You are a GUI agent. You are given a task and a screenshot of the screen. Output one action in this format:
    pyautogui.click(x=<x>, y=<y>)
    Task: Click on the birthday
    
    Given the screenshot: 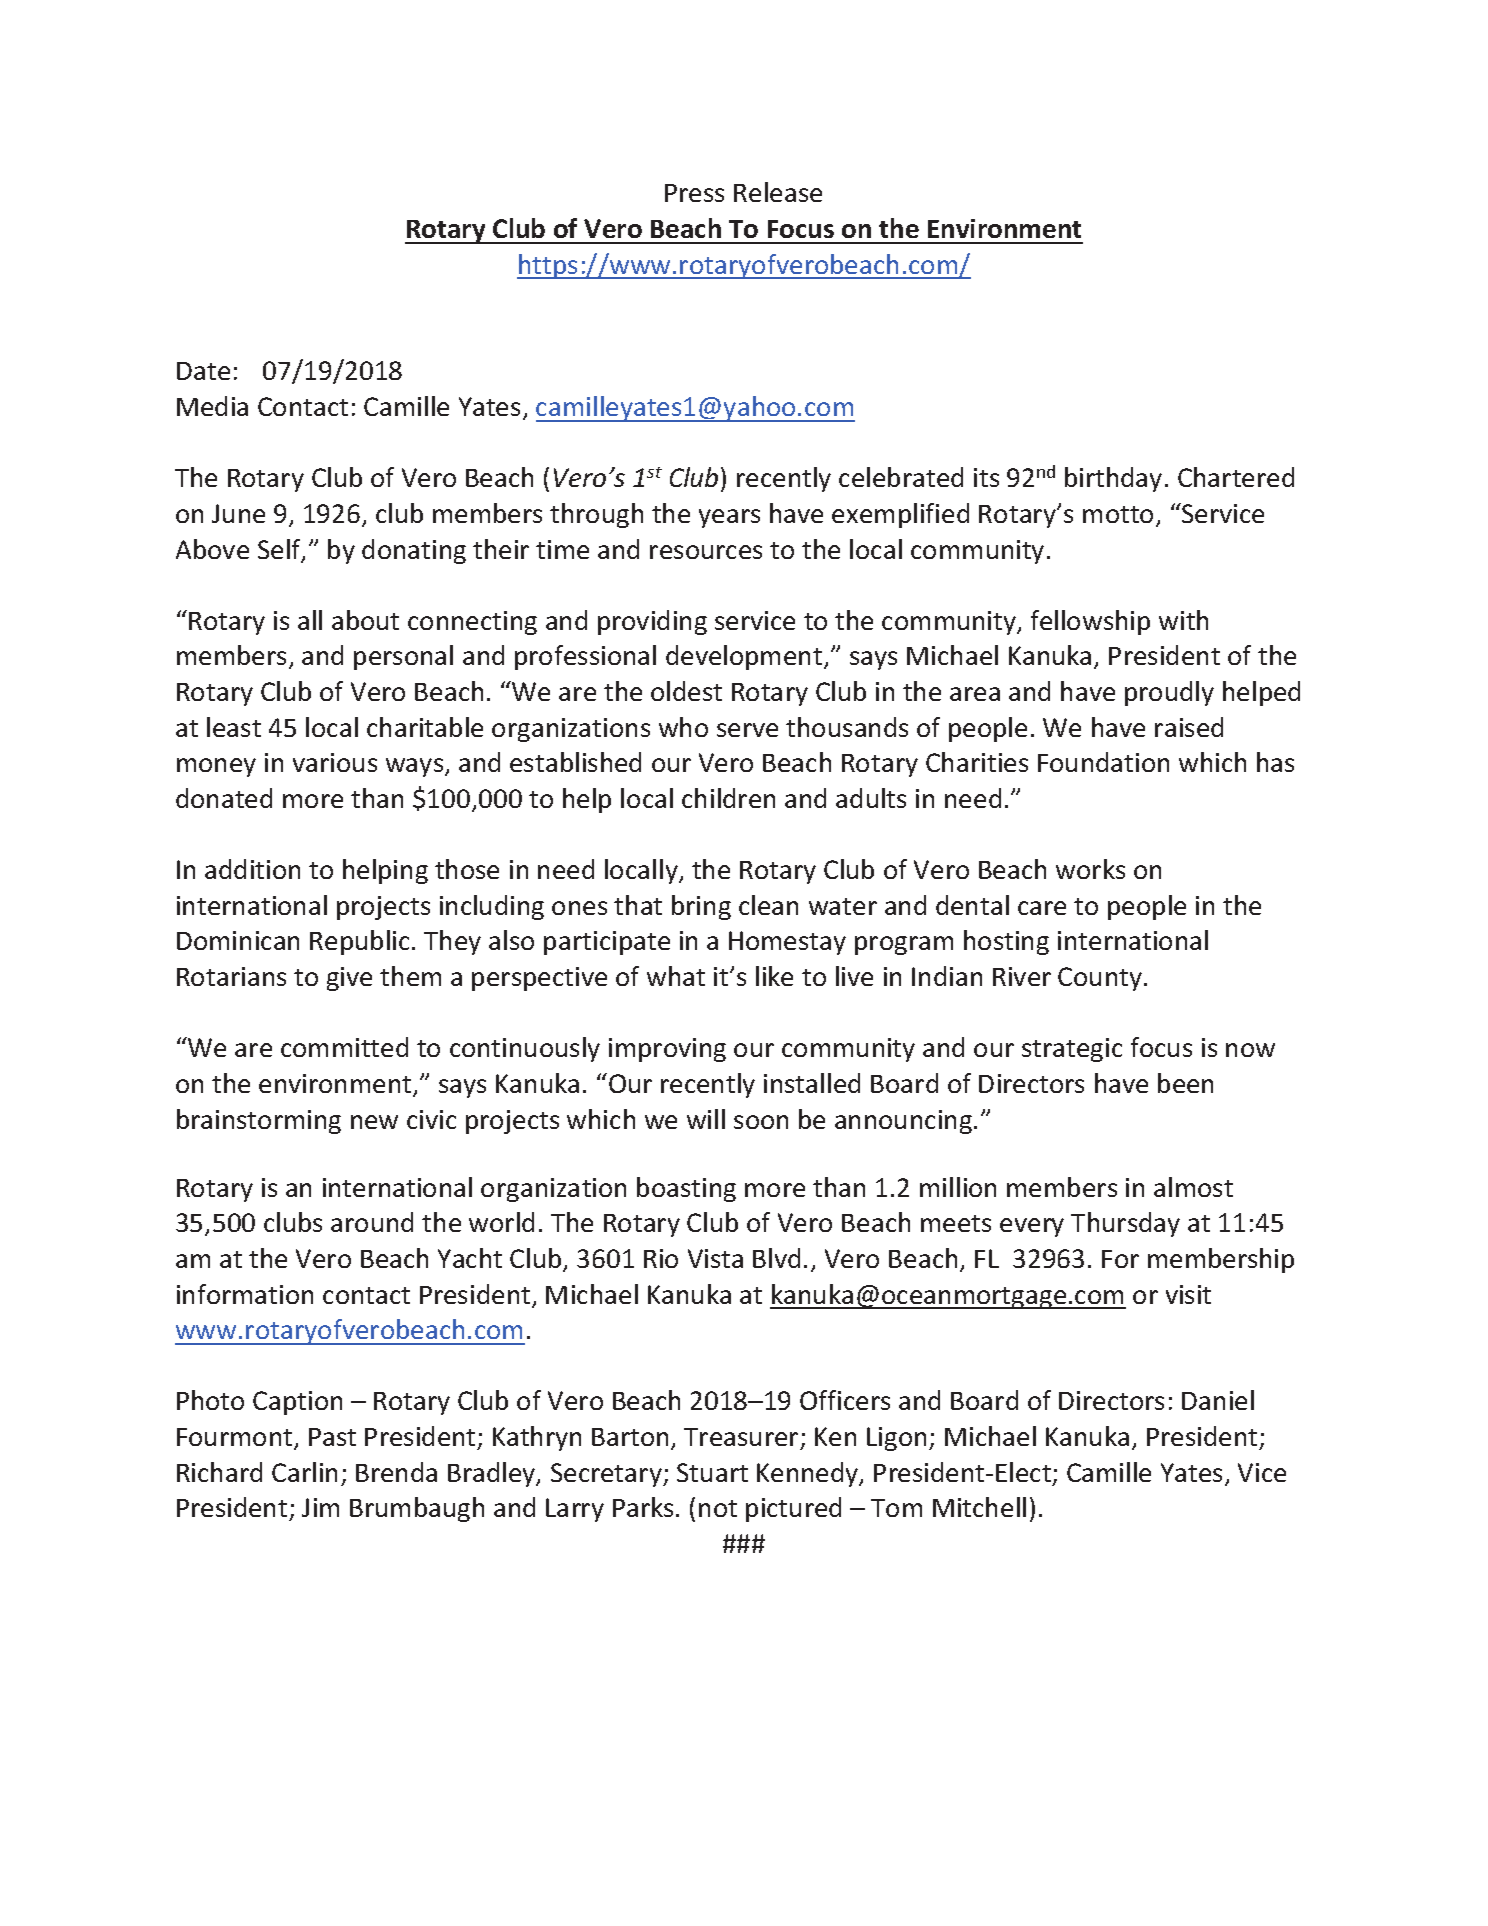 What is the action you would take?
    pyautogui.click(x=1113, y=479)
